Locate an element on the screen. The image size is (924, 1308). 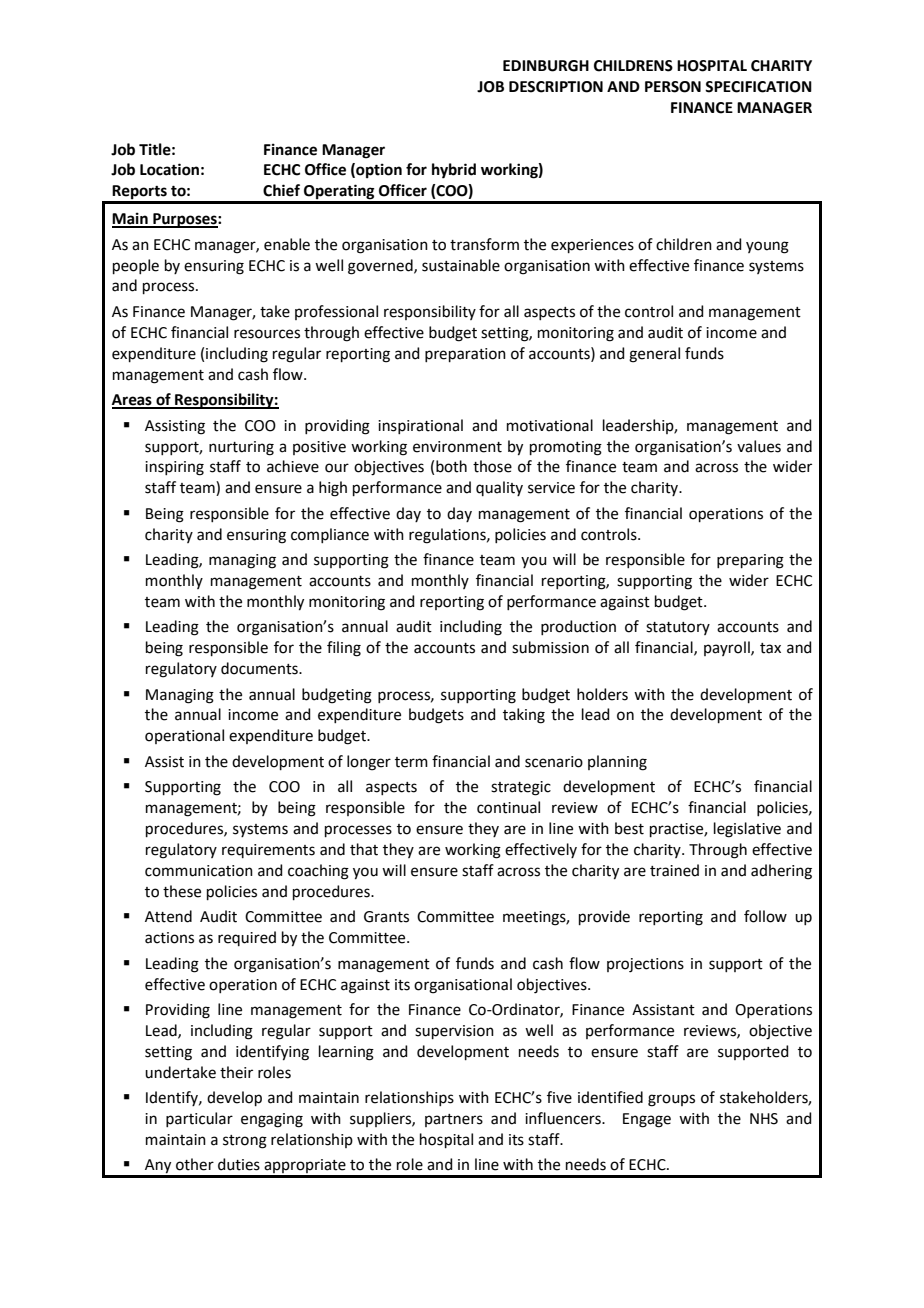
requirements is located at coordinates (268, 851).
